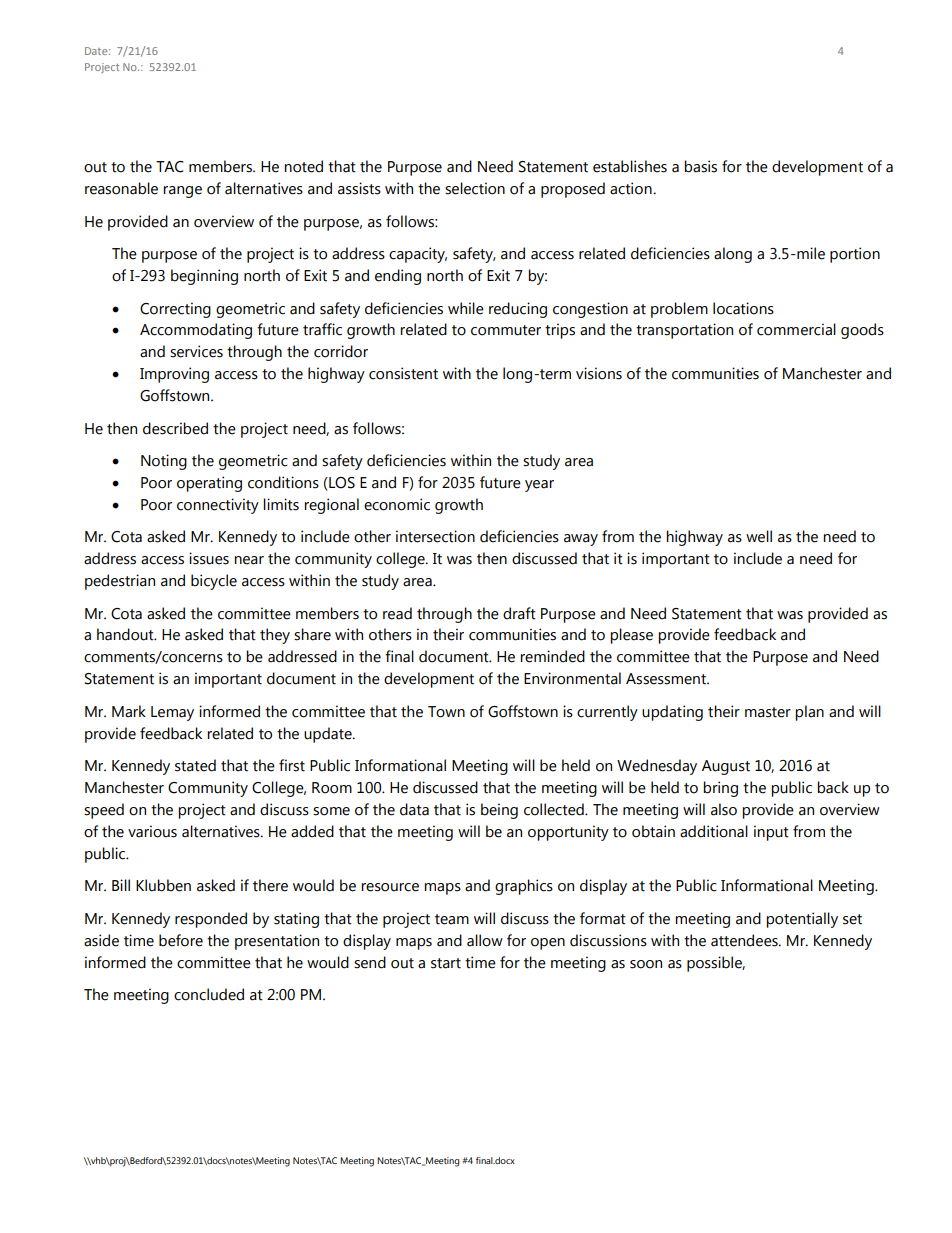 This image has width=952, height=1233. I want to click on reasonable, so click(121, 188).
